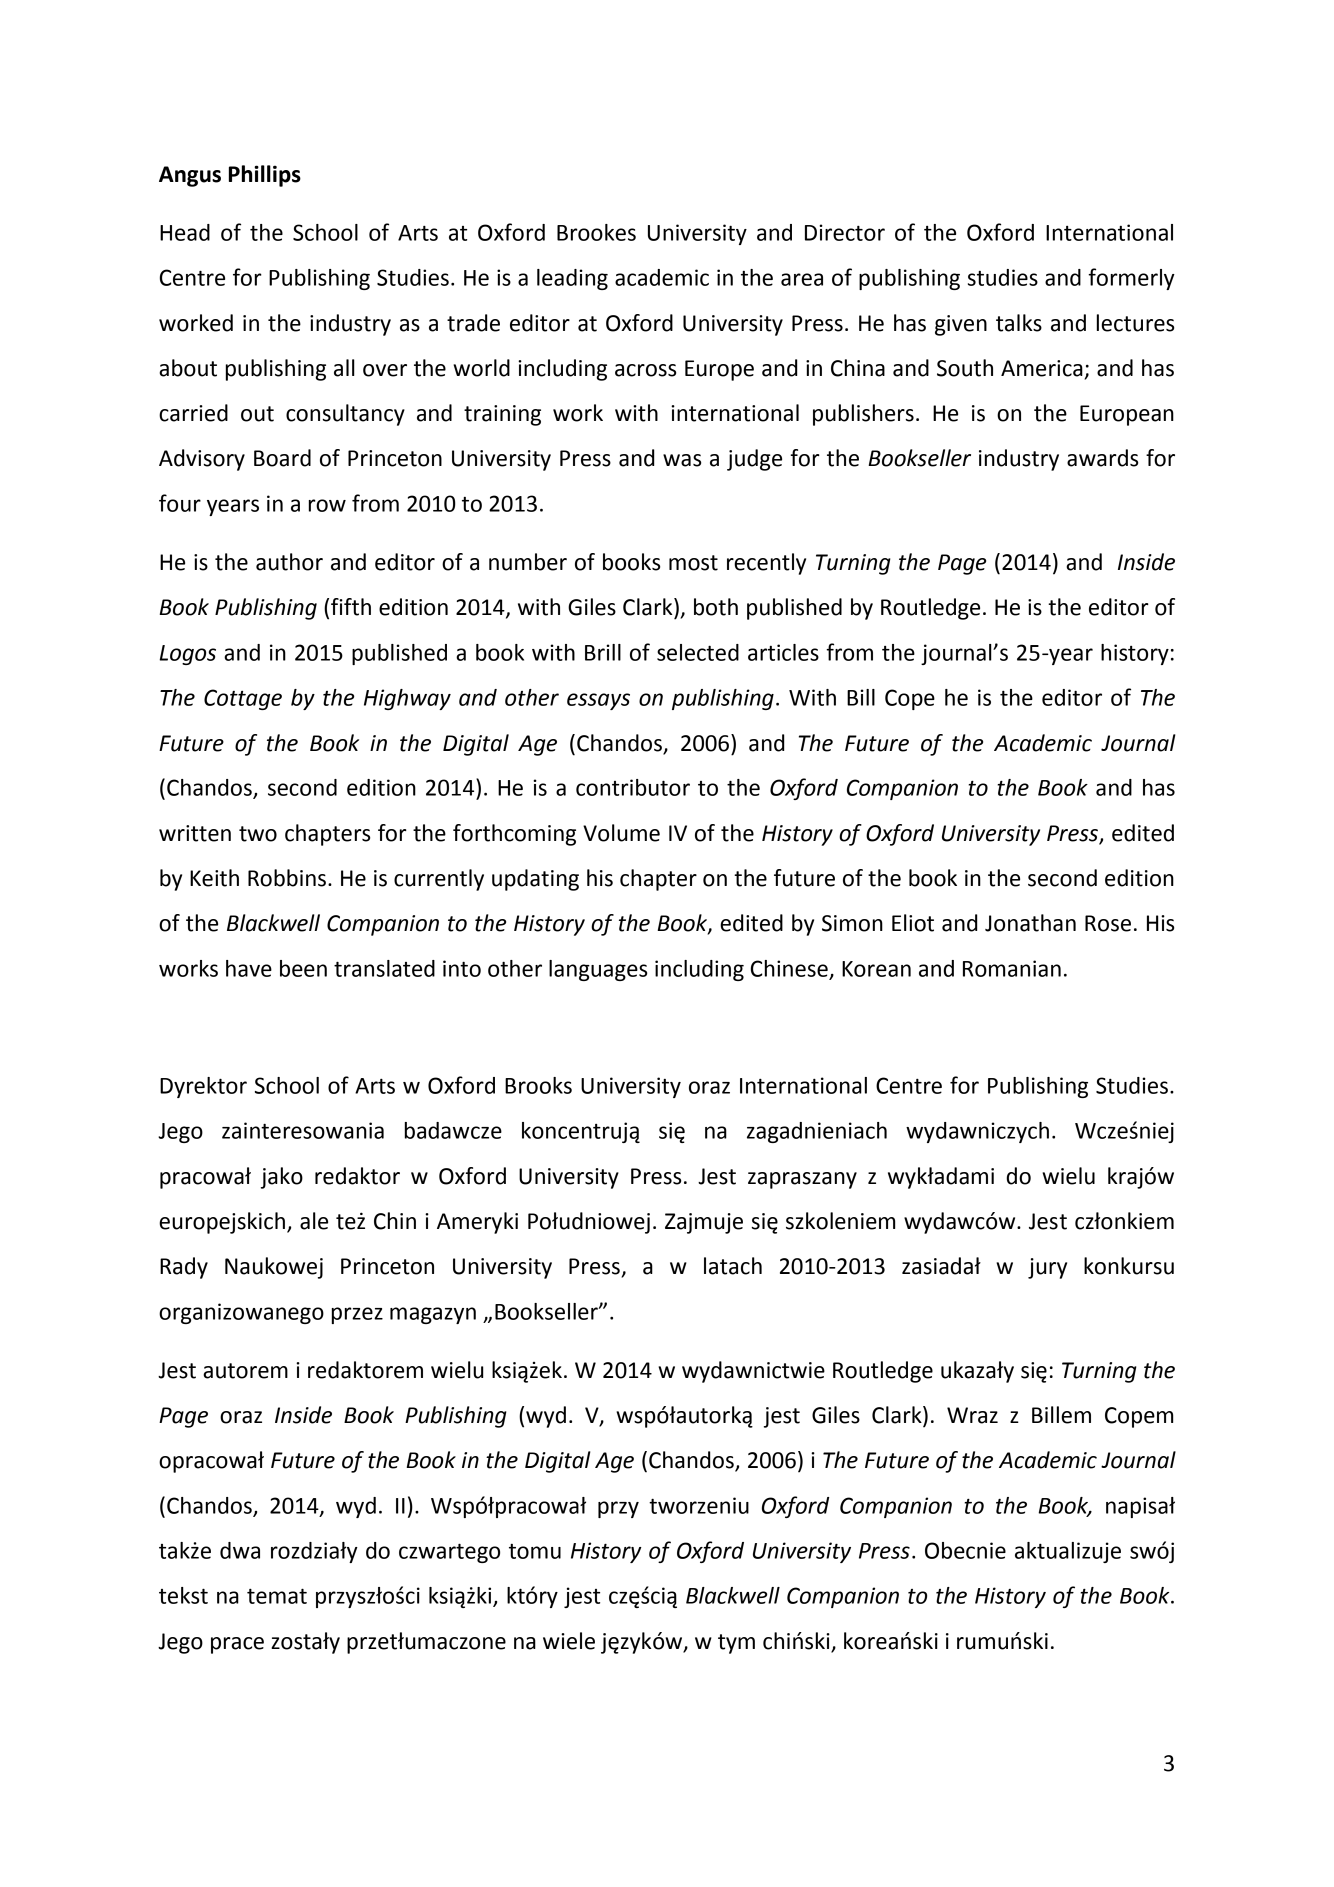 The image size is (1334, 1887). What do you see at coordinates (693, 563) in the document?
I see `most` at bounding box center [693, 563].
